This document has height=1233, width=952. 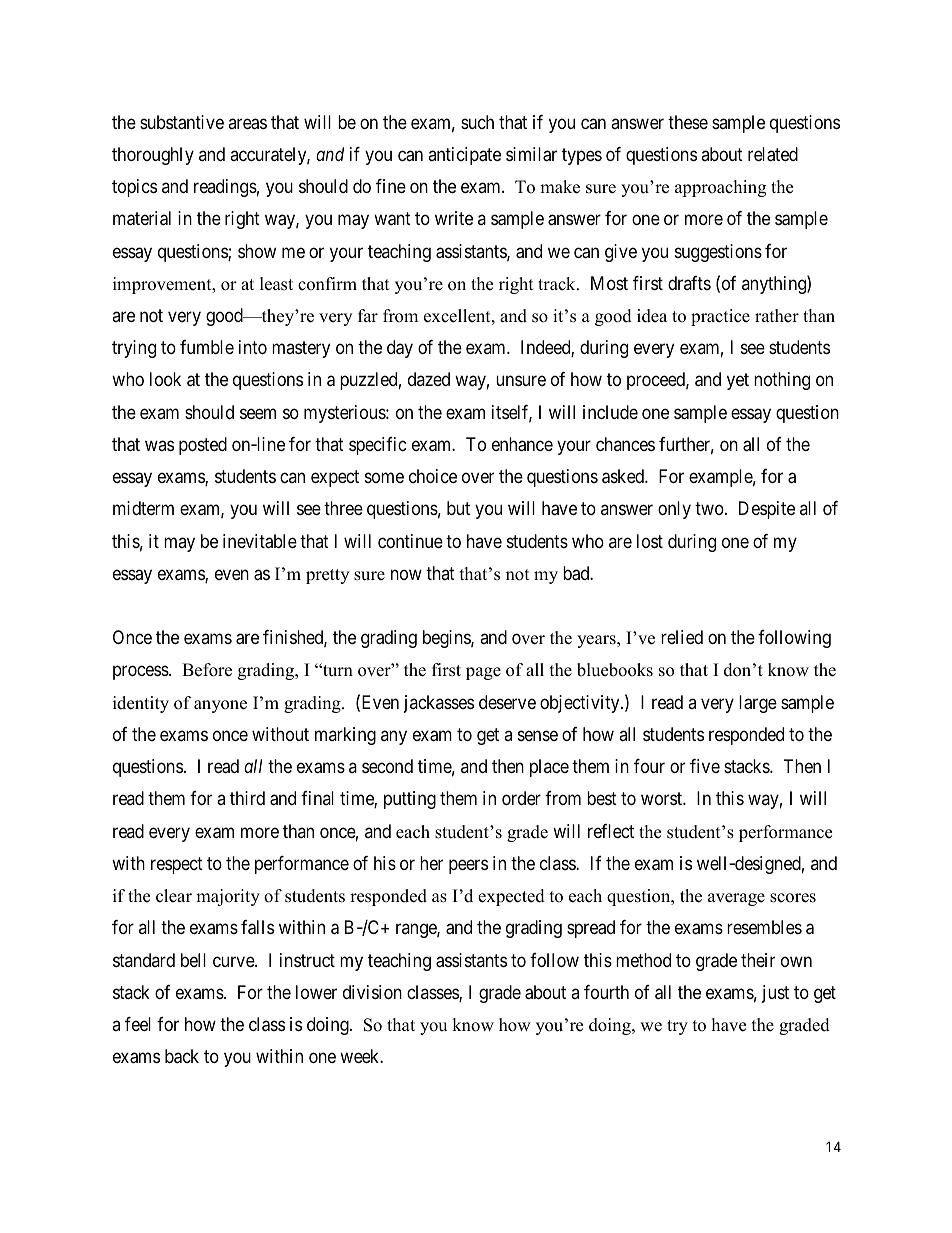 I want to click on yet, so click(x=738, y=382).
